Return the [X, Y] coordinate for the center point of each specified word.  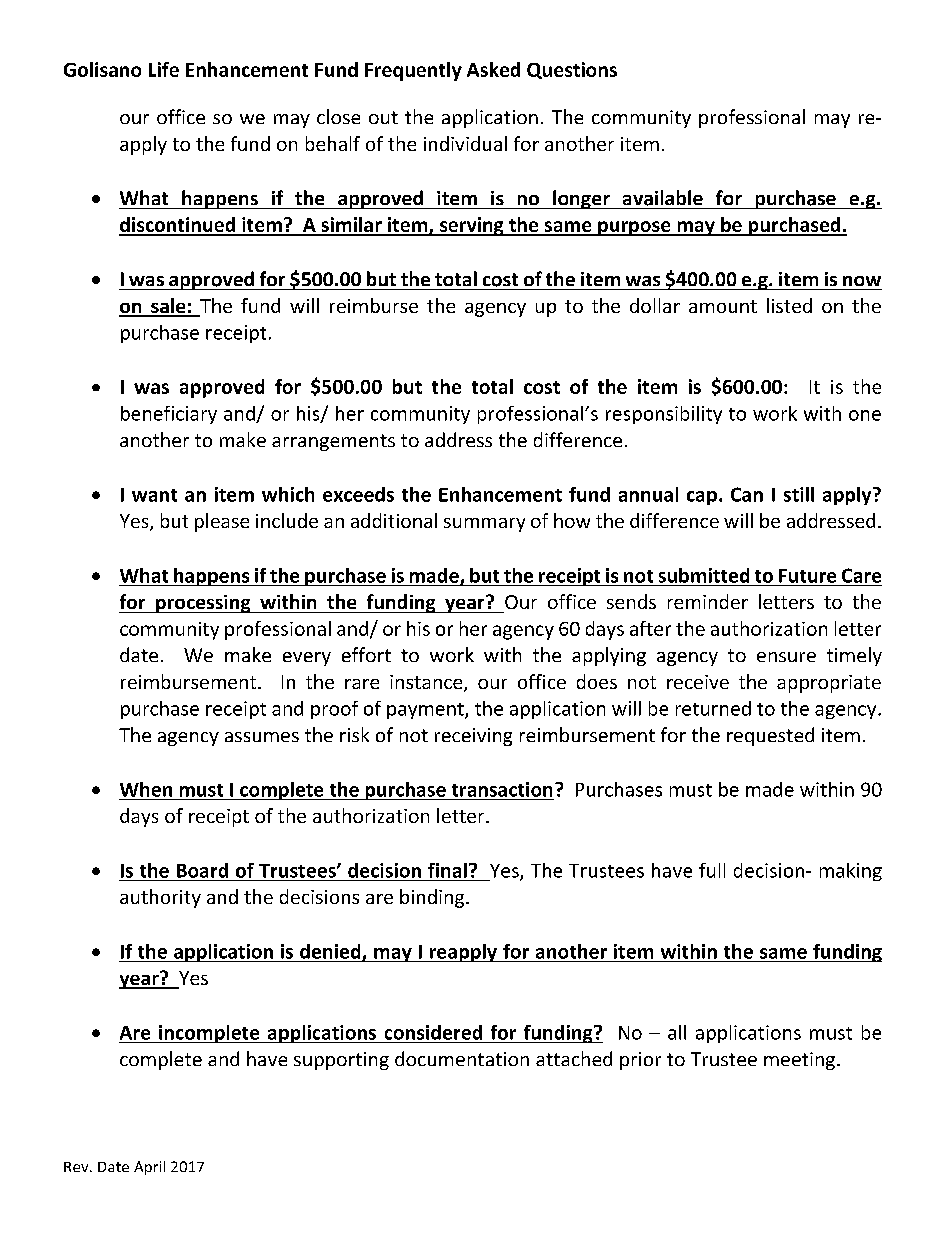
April [149, 1168]
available [663, 198]
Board [202, 870]
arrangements [333, 442]
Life [164, 69]
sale [168, 307]
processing [203, 604]
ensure [786, 657]
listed [789, 305]
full [712, 870]
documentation [462, 1058]
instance [427, 683]
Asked [493, 69]
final [447, 870]
